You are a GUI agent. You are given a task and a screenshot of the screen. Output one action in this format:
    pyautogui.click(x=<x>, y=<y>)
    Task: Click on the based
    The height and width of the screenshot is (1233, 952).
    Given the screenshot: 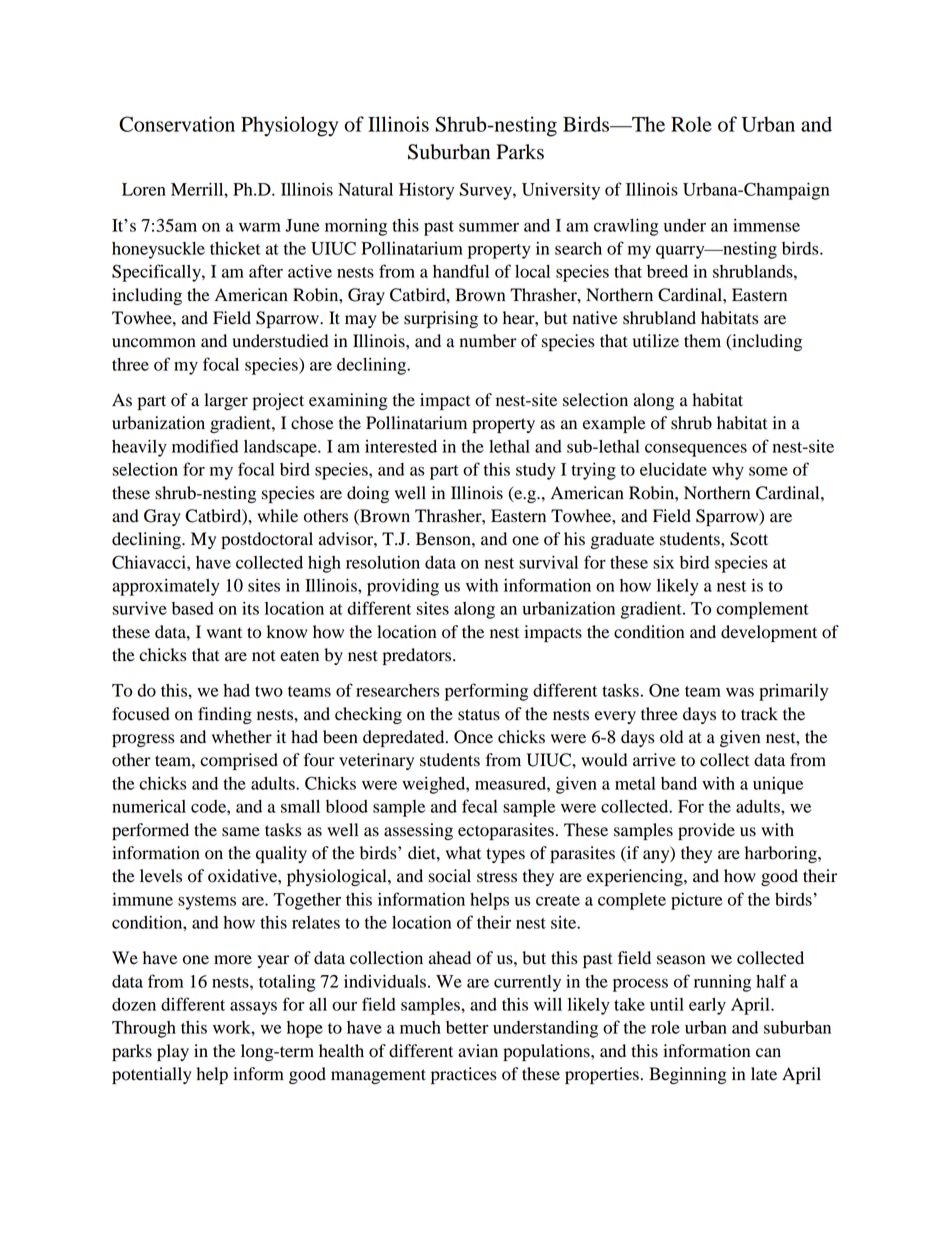 What is the action you would take?
    pyautogui.click(x=193, y=608)
